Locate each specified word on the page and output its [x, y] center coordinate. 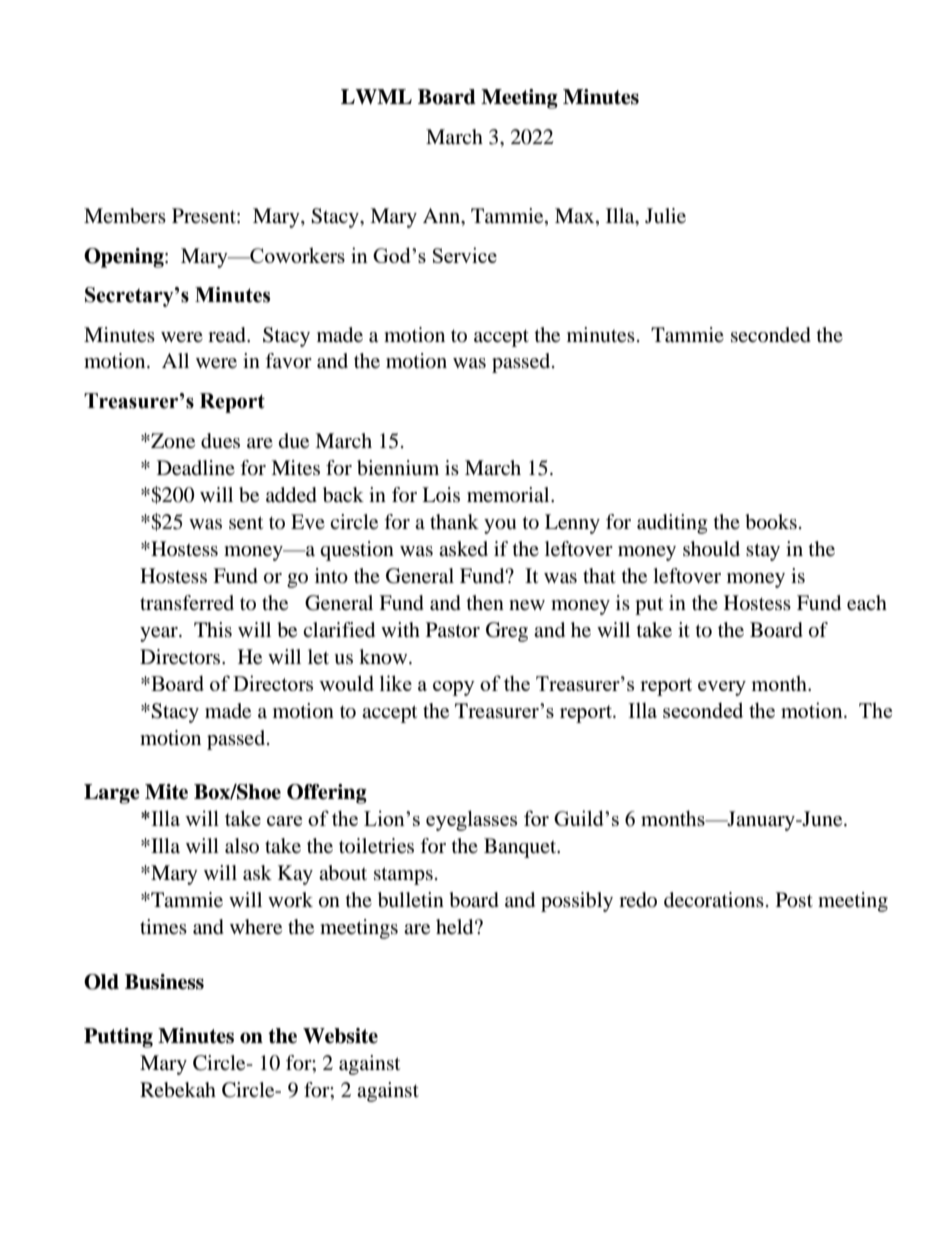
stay [763, 552]
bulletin [411, 900]
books [771, 522]
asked [463, 549]
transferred [187, 603]
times [163, 927]
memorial [509, 494]
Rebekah [178, 1090]
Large [112, 794]
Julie [665, 216]
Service [465, 255]
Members [125, 216]
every [722, 688]
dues [220, 441]
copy [454, 688]
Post [794, 900]
